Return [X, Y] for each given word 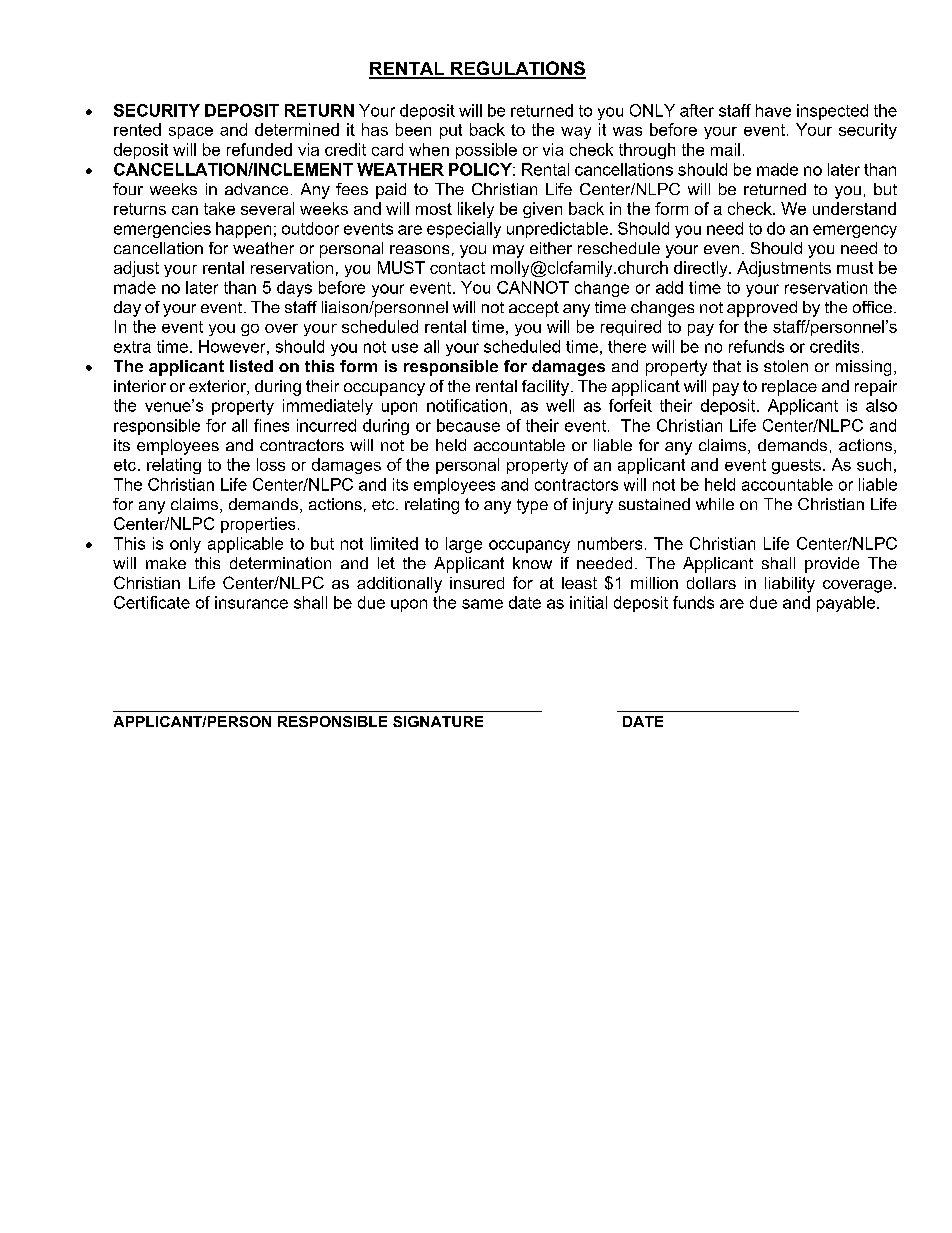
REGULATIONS [517, 69]
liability [790, 585]
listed [251, 366]
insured [477, 583]
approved [762, 309]
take [219, 208]
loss [271, 464]
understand [854, 208]
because [468, 425]
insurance [251, 602]
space [191, 133]
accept [534, 309]
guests [796, 466]
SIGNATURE [438, 721]
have [773, 110]
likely [476, 210]
